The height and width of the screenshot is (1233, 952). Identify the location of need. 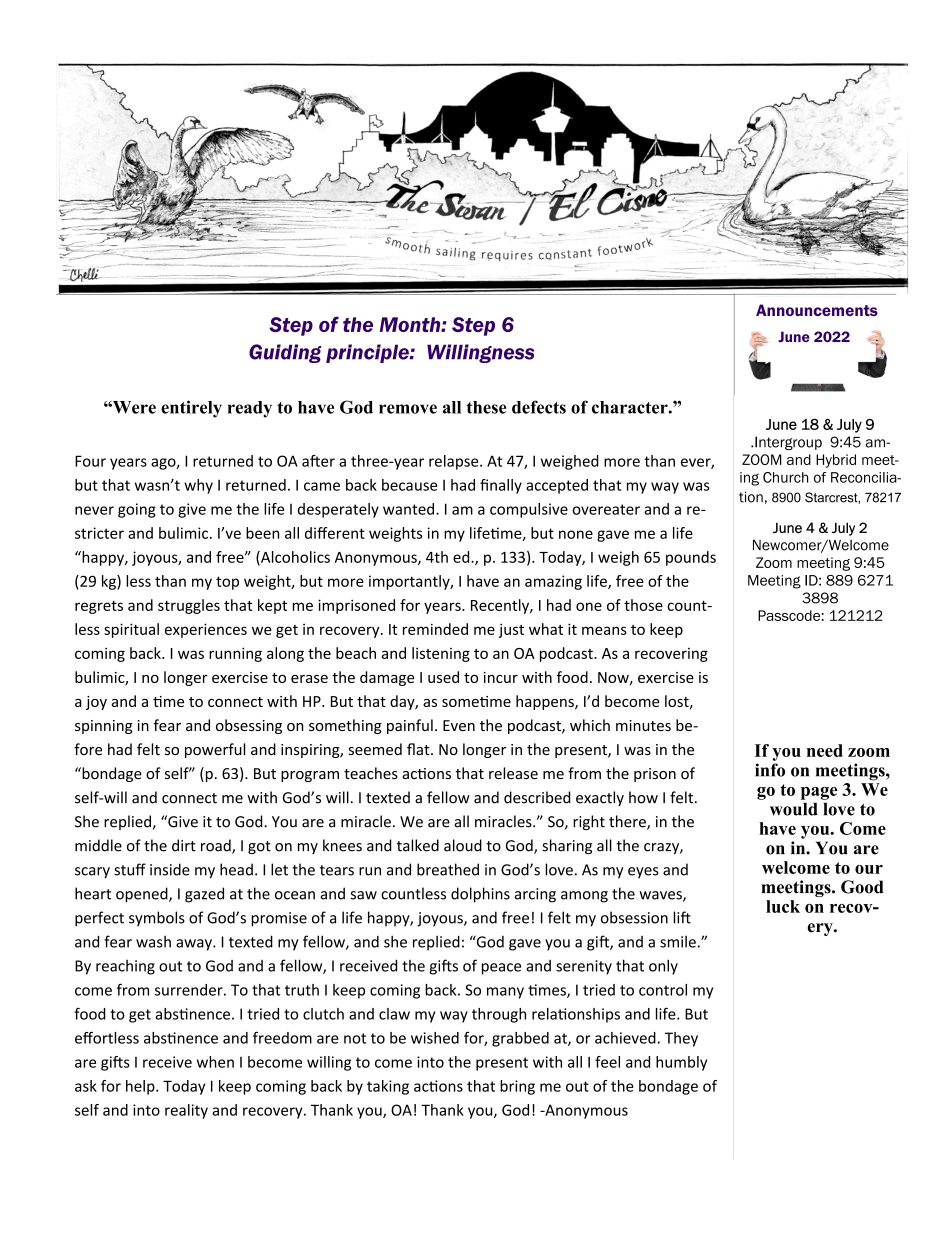
(825, 750).
